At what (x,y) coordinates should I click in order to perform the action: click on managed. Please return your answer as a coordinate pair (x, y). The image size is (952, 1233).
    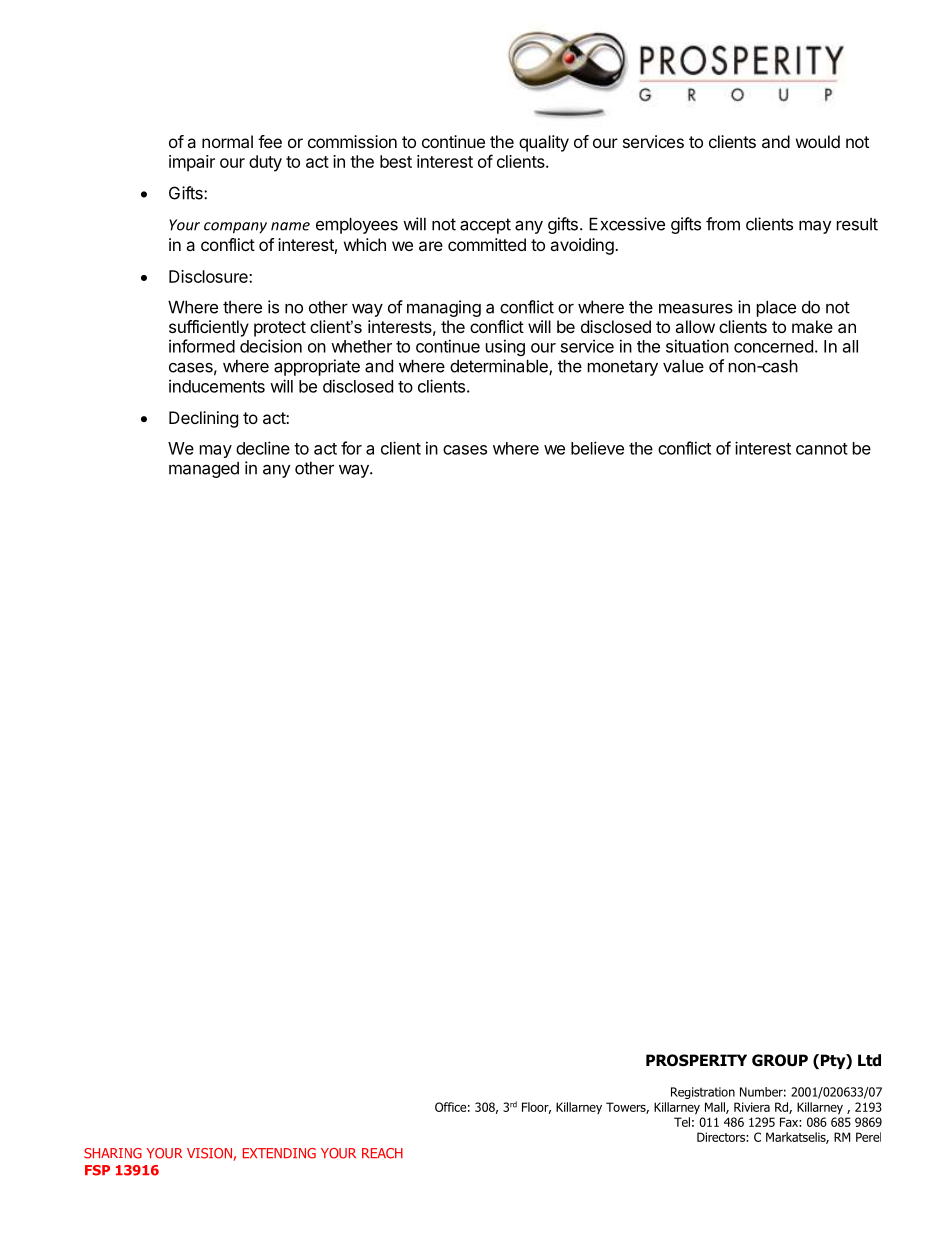
    Looking at the image, I should click on (204, 470).
